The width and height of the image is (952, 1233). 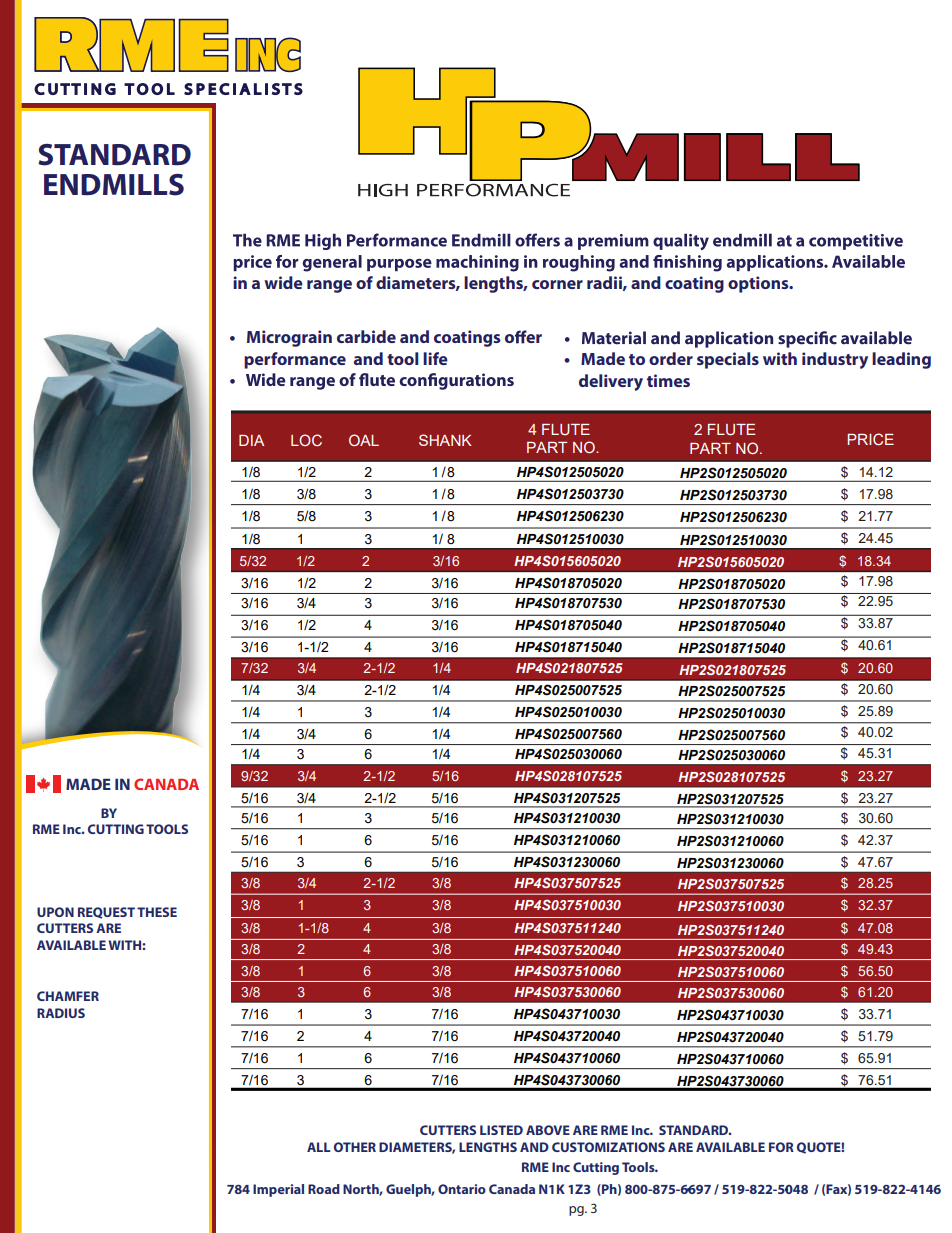 I want to click on REQUEST, so click(x=106, y=913).
